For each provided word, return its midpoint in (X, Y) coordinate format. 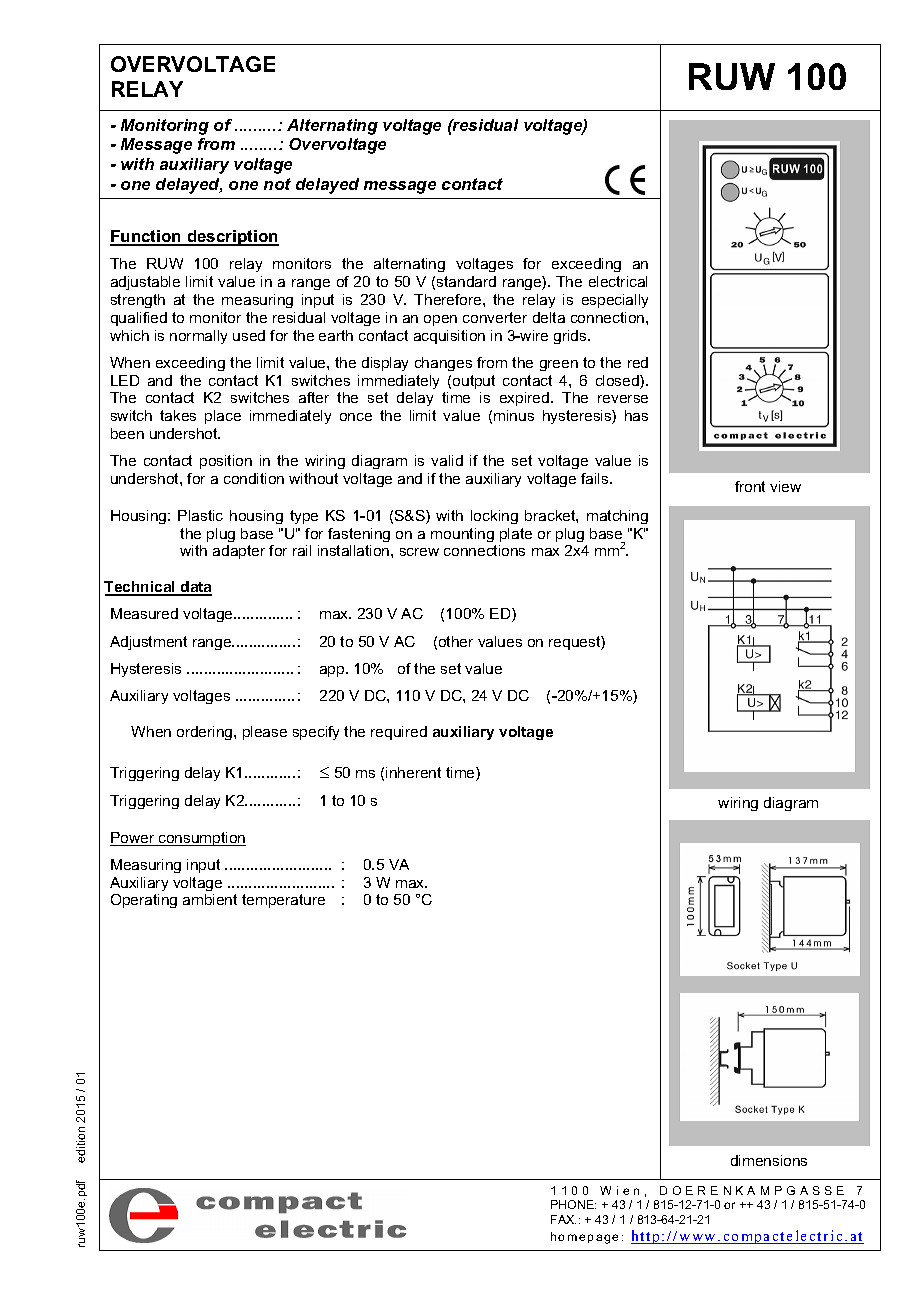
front (750, 486)
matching (617, 517)
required (399, 733)
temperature (283, 901)
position (226, 462)
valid (447, 460)
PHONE (573, 1204)
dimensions (769, 1160)
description (232, 238)
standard (466, 281)
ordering (206, 733)
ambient (210, 899)
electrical (618, 281)
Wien (619, 1190)
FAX (563, 1219)
